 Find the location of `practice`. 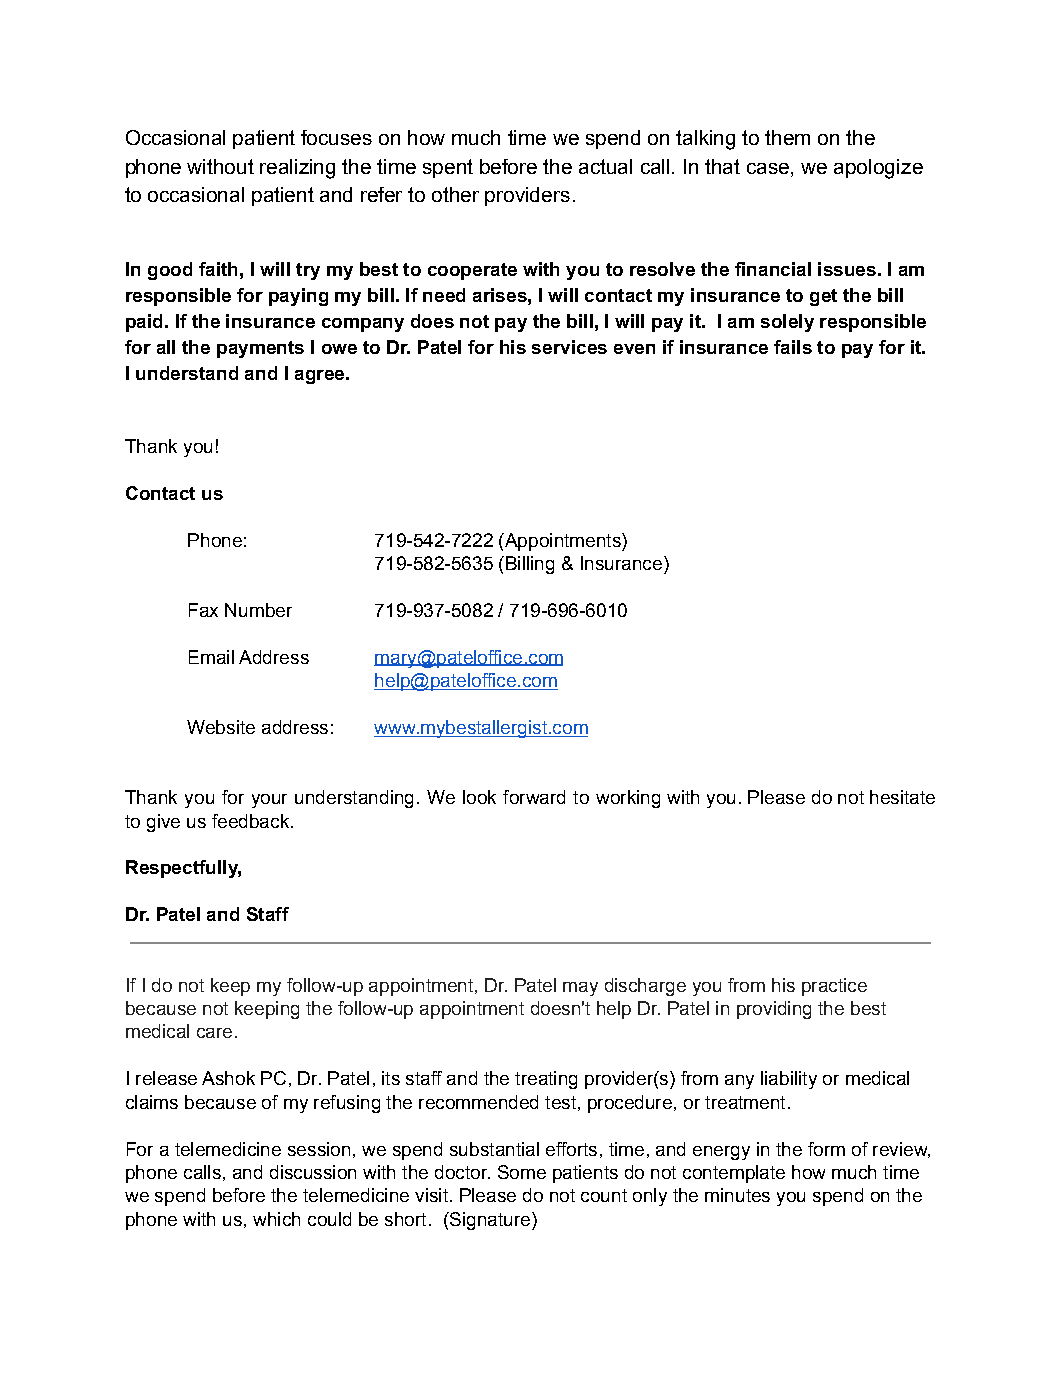

practice is located at coordinates (834, 987).
